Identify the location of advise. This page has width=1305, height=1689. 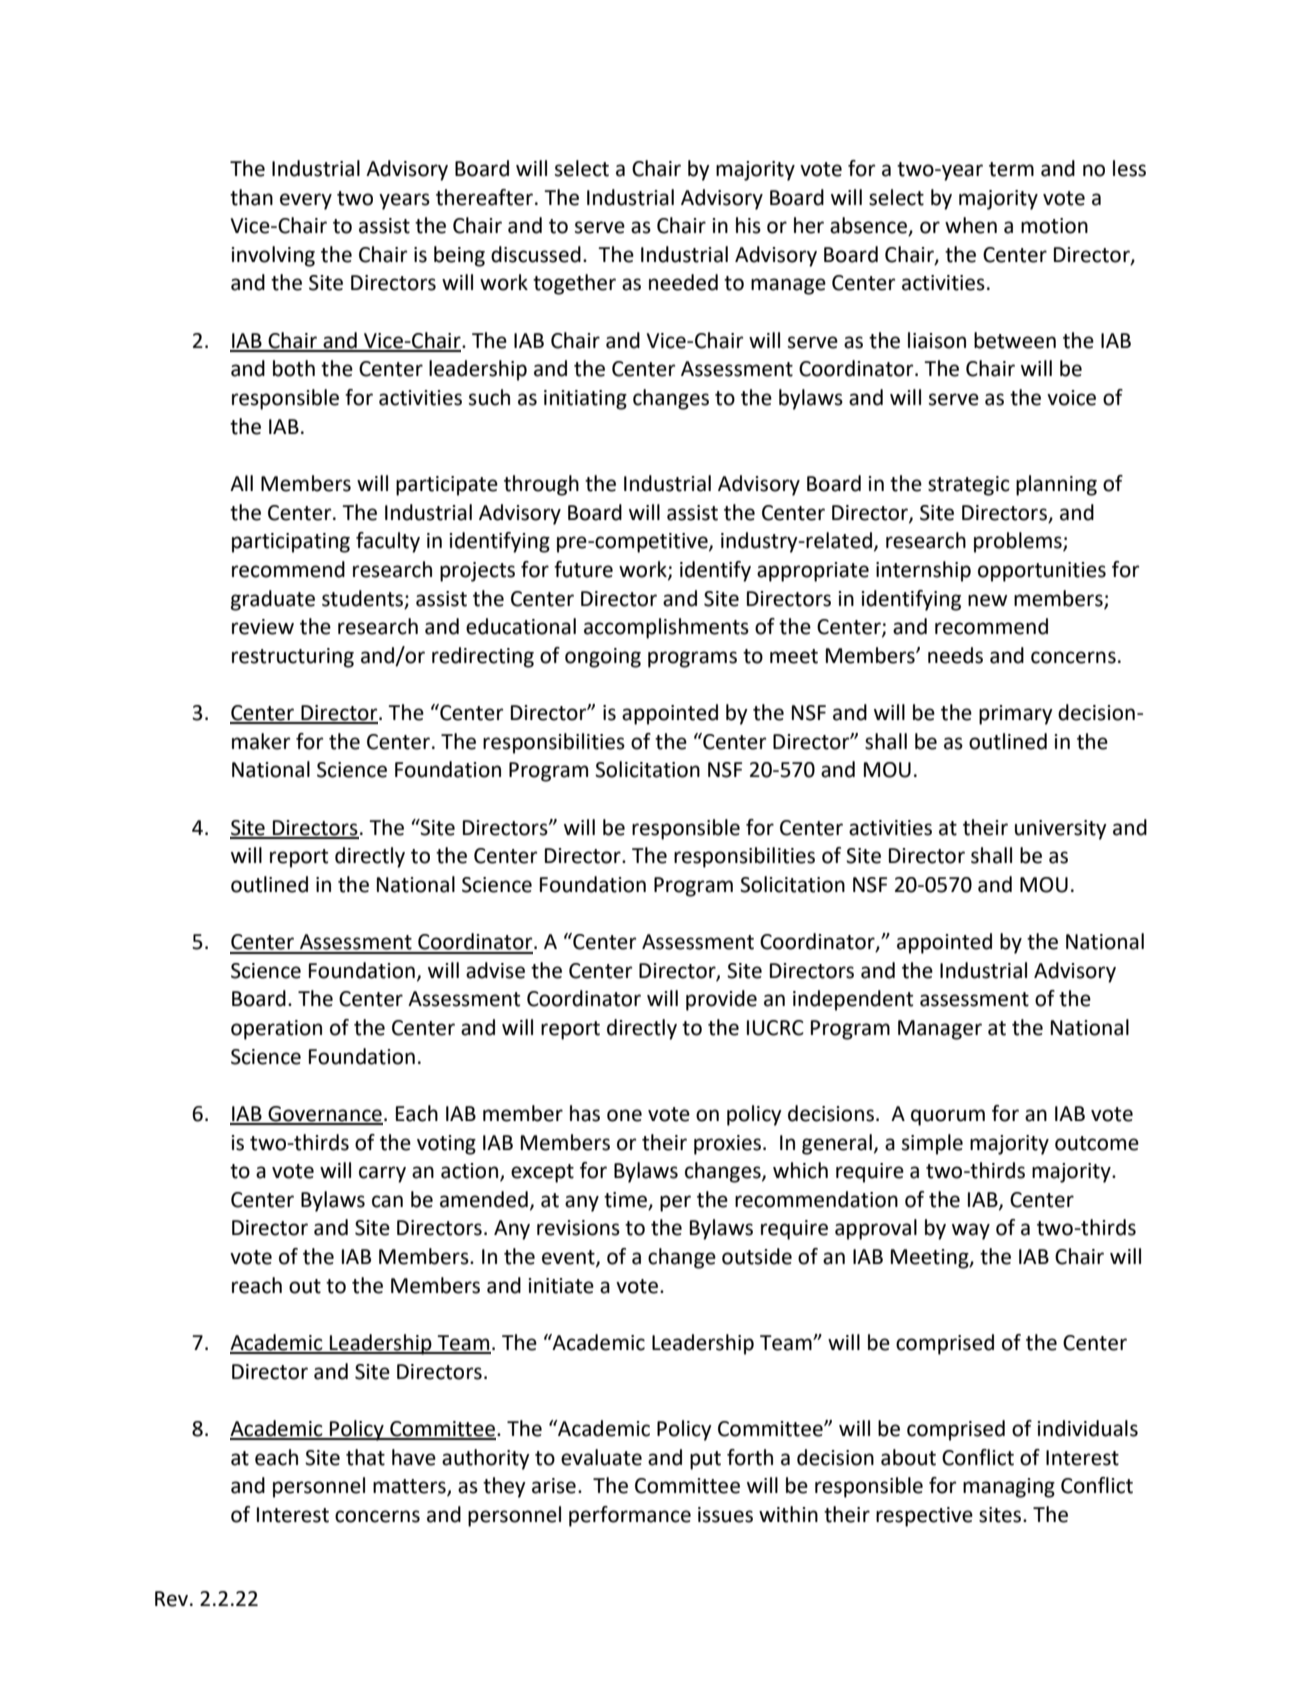
(495, 970).
